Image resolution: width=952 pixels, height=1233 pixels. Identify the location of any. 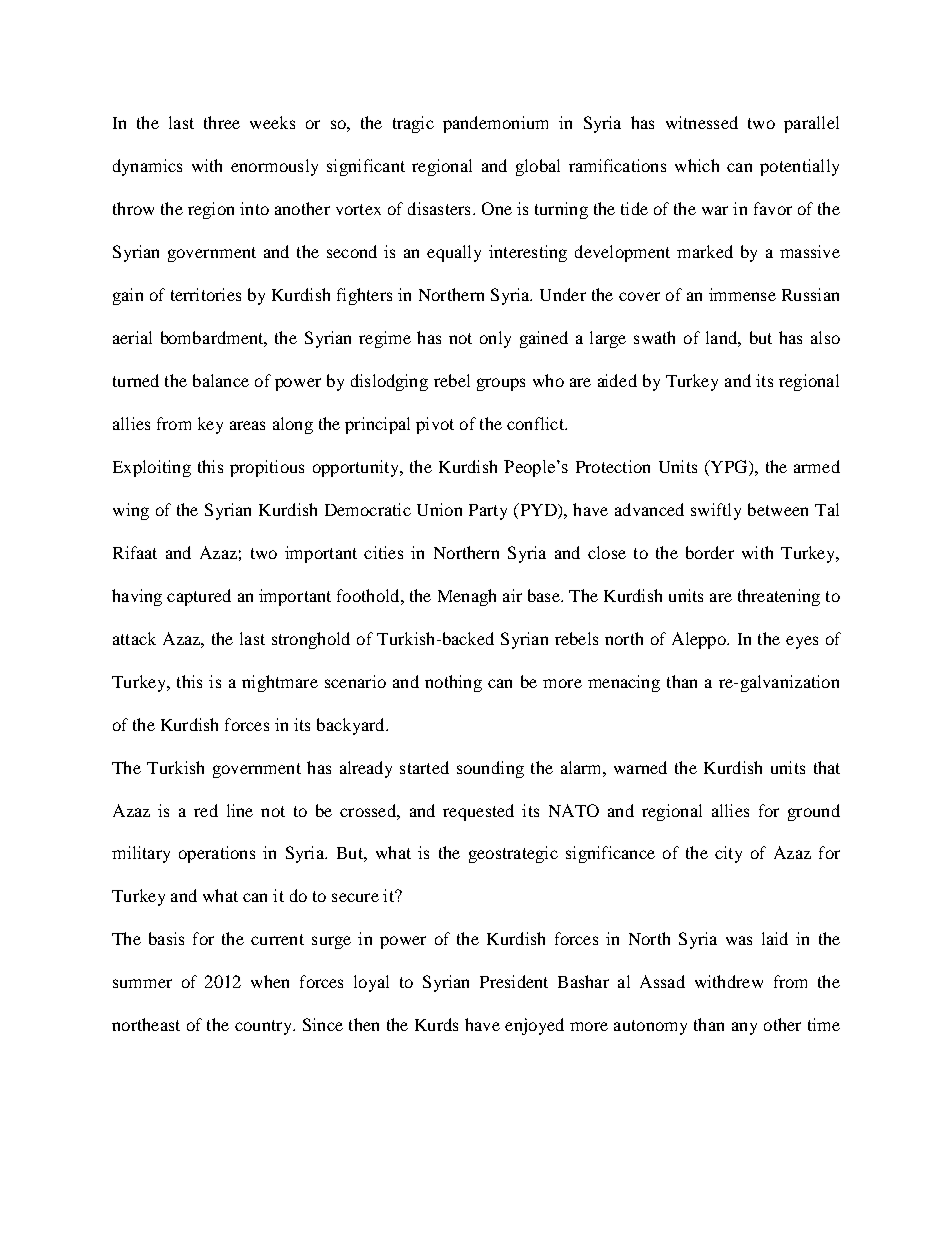
(744, 1028).
